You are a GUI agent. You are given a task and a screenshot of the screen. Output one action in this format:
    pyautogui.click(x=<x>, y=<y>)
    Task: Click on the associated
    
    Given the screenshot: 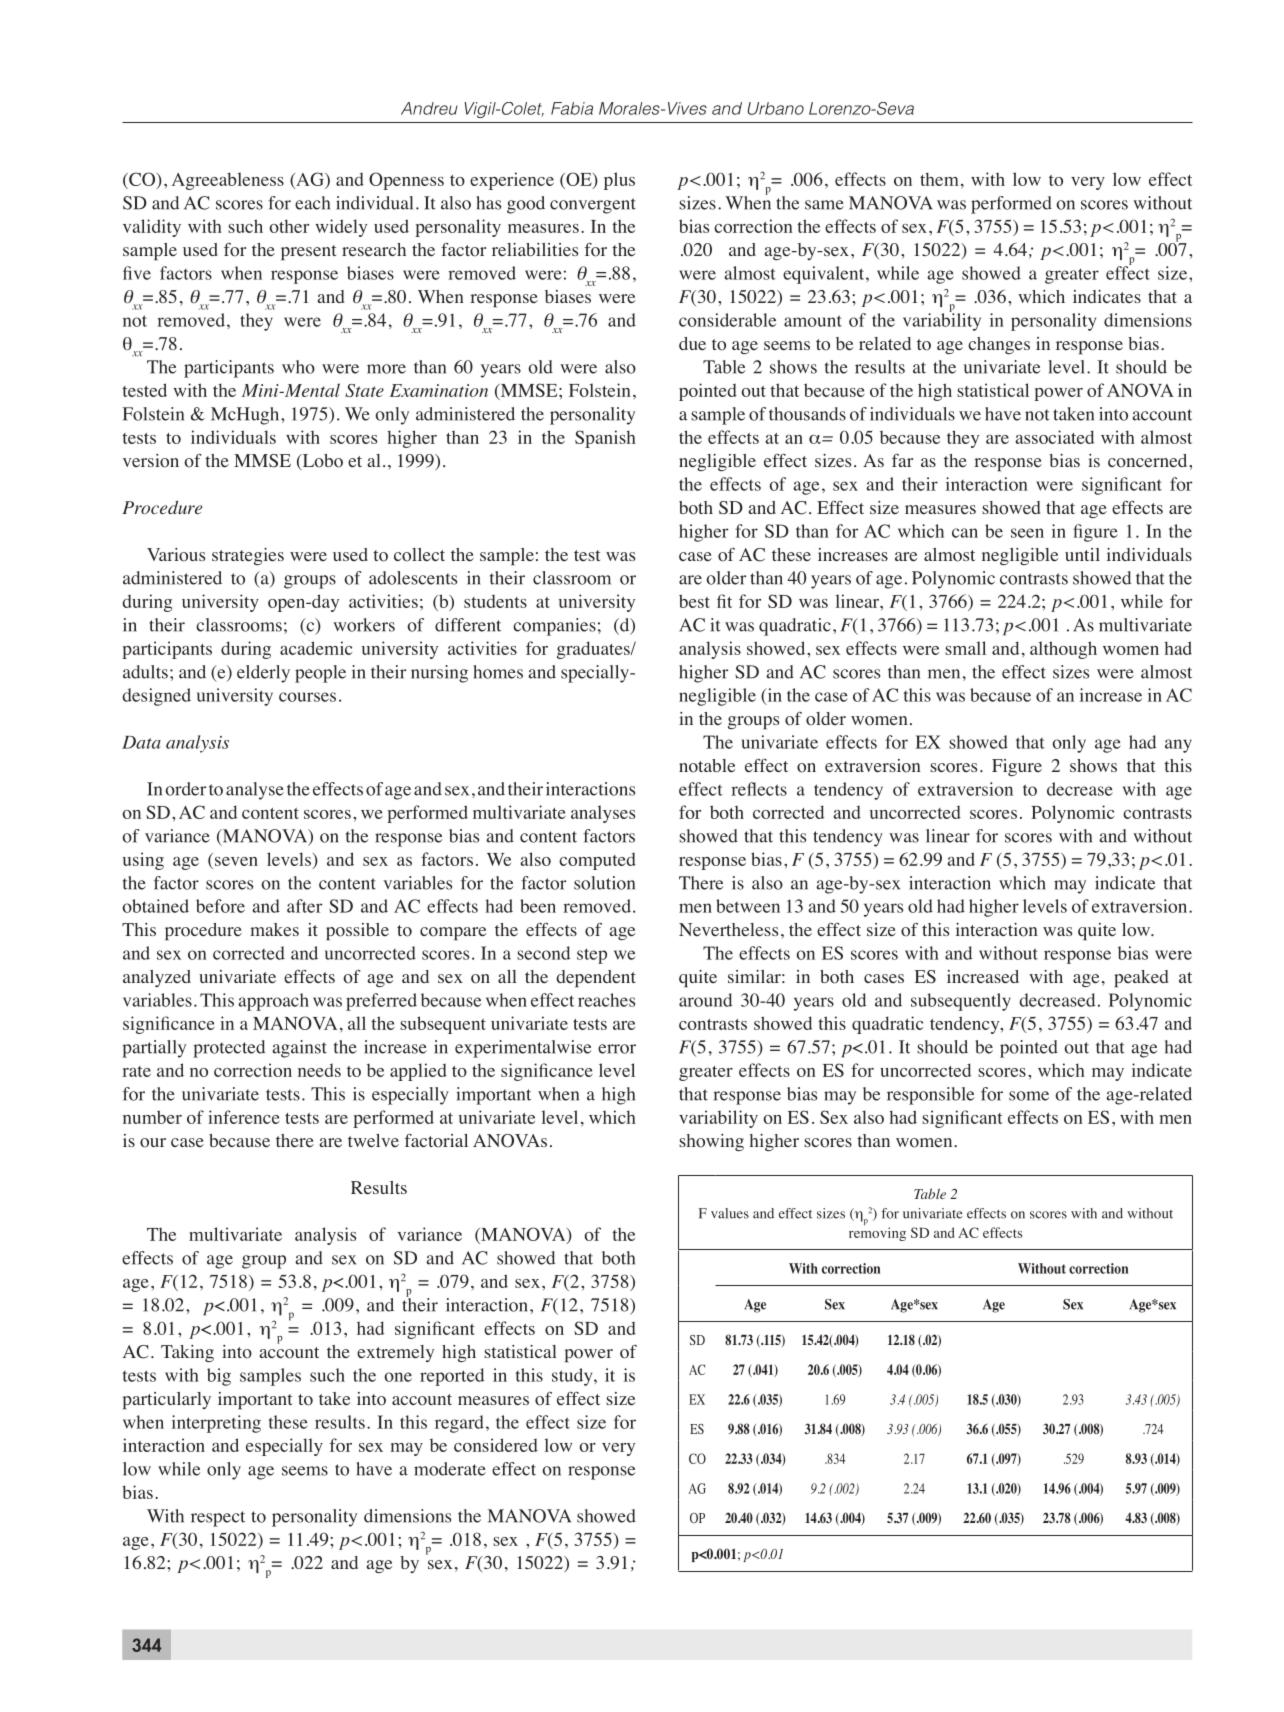 What is the action you would take?
    pyautogui.click(x=1054, y=437)
